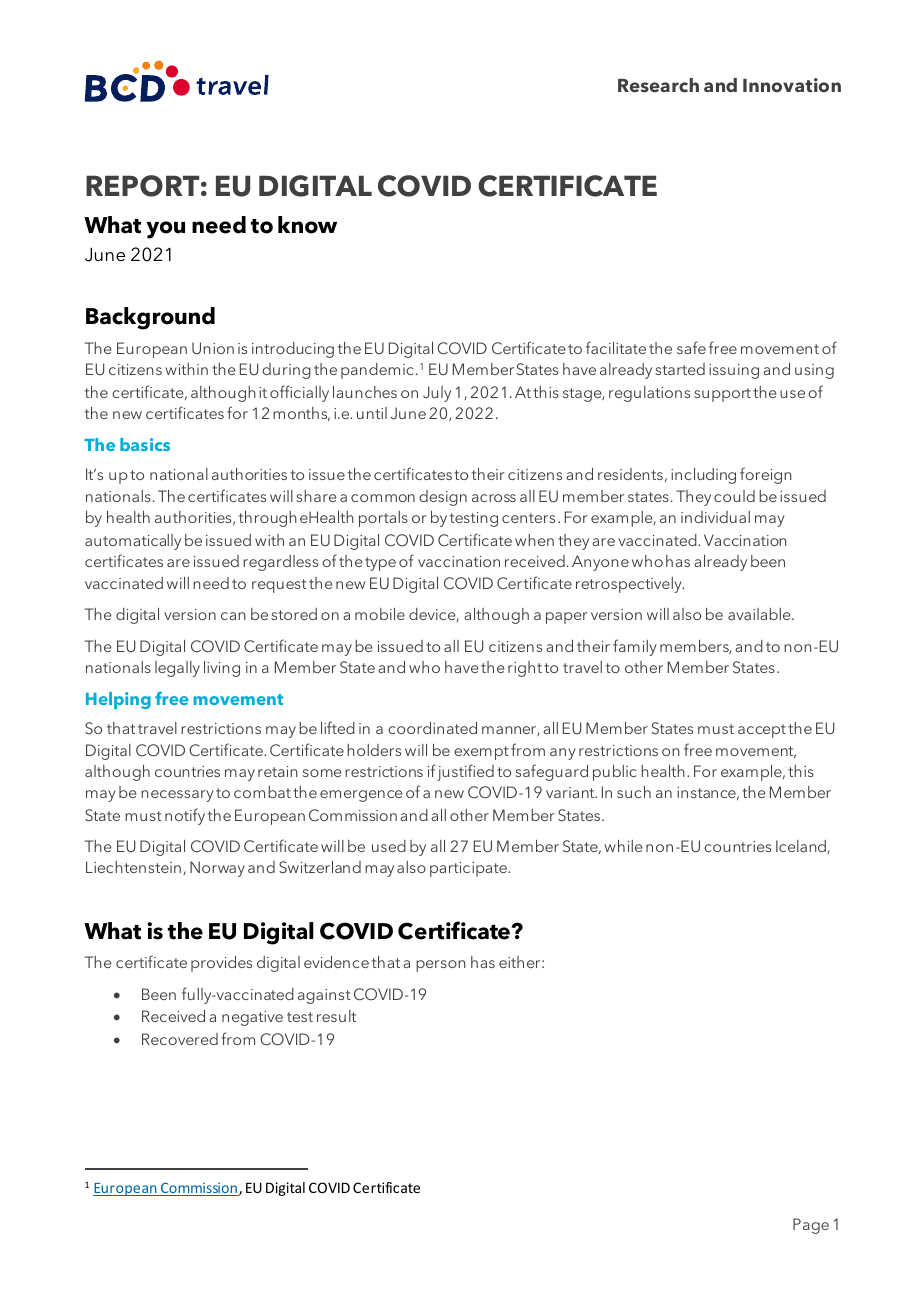 The image size is (924, 1309). What do you see at coordinates (792, 85) in the page?
I see `Innovation` at bounding box center [792, 85].
